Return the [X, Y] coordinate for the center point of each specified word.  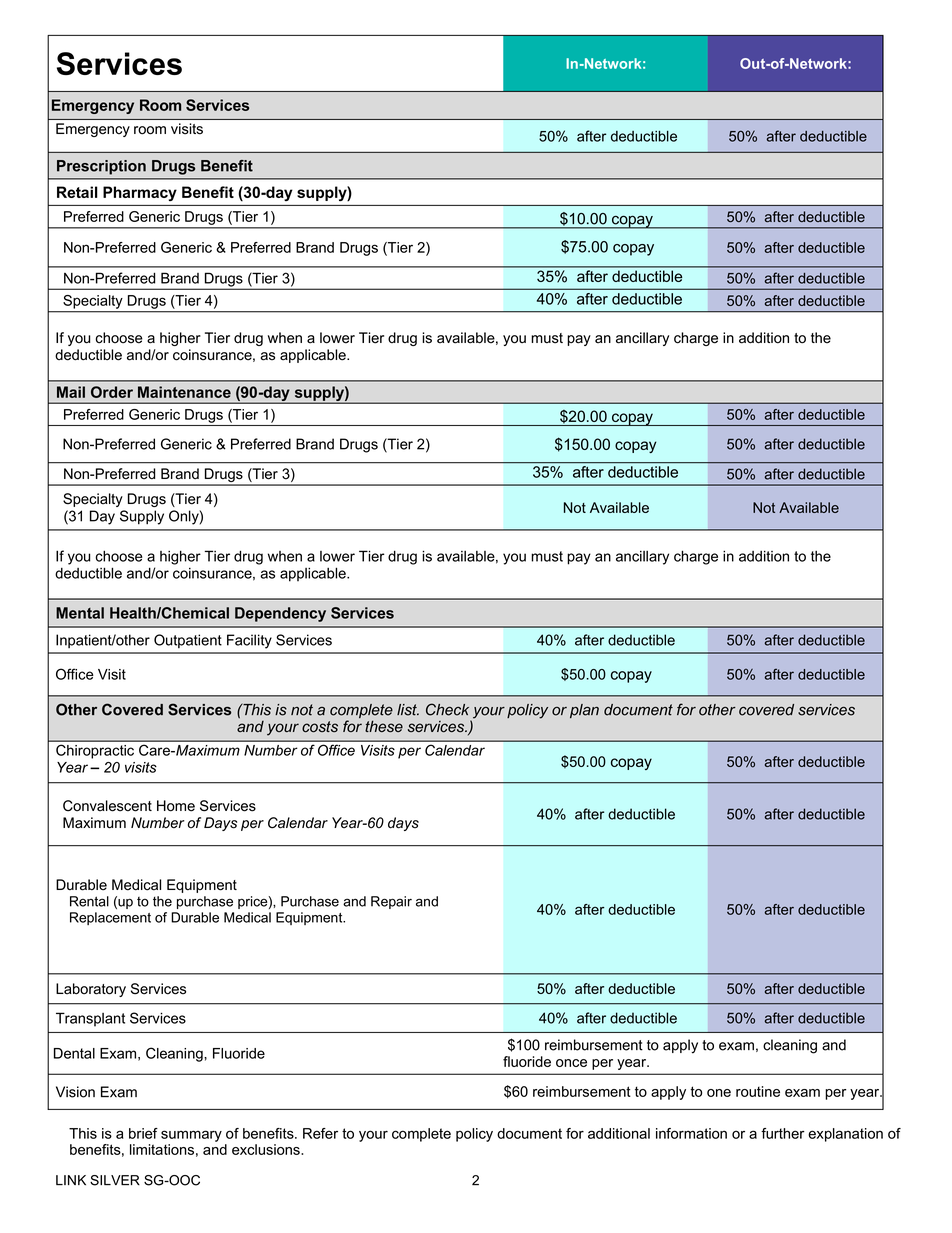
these [384, 726]
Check [447, 709]
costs [320, 727]
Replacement [110, 918]
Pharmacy [140, 193]
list [408, 710]
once [571, 1063]
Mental [80, 613]
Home [176, 806]
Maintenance [184, 392]
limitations [162, 1149]
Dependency [280, 614]
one [719, 1093]
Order [112, 392]
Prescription [101, 167]
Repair [391, 902]
